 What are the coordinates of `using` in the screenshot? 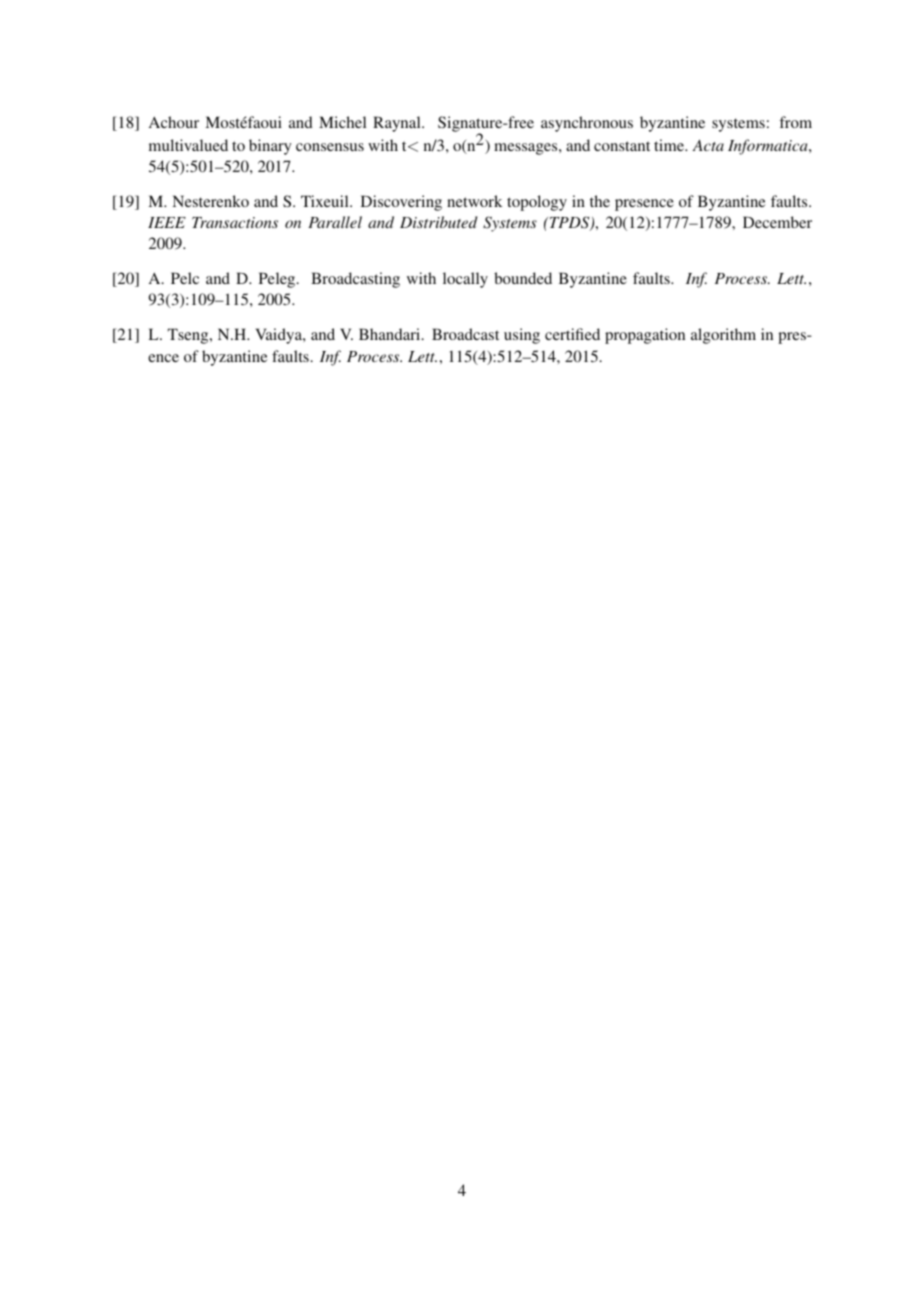 It's located at (522, 336).
